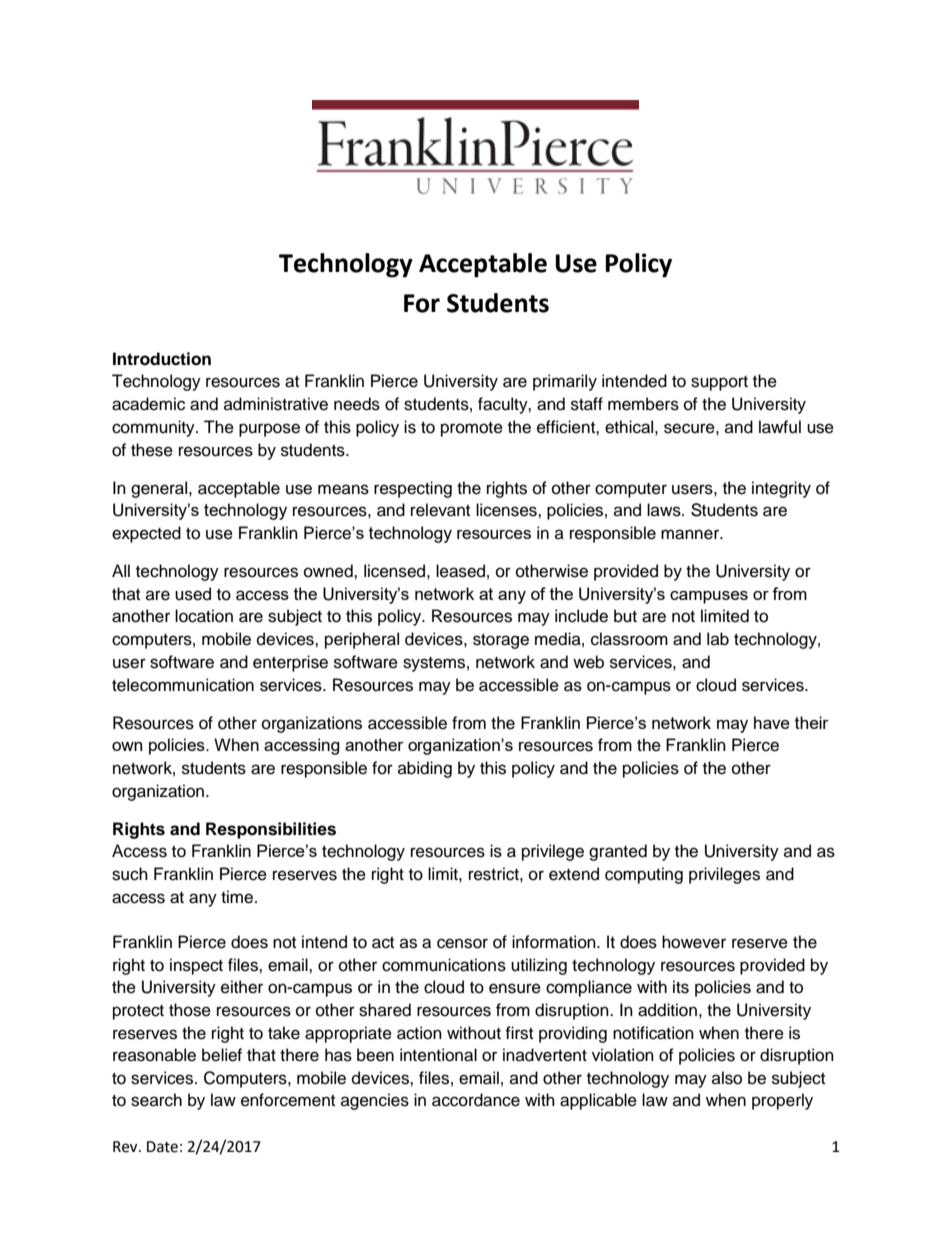 The height and width of the document is (1233, 952). What do you see at coordinates (204, 616) in the document?
I see `location` at bounding box center [204, 616].
